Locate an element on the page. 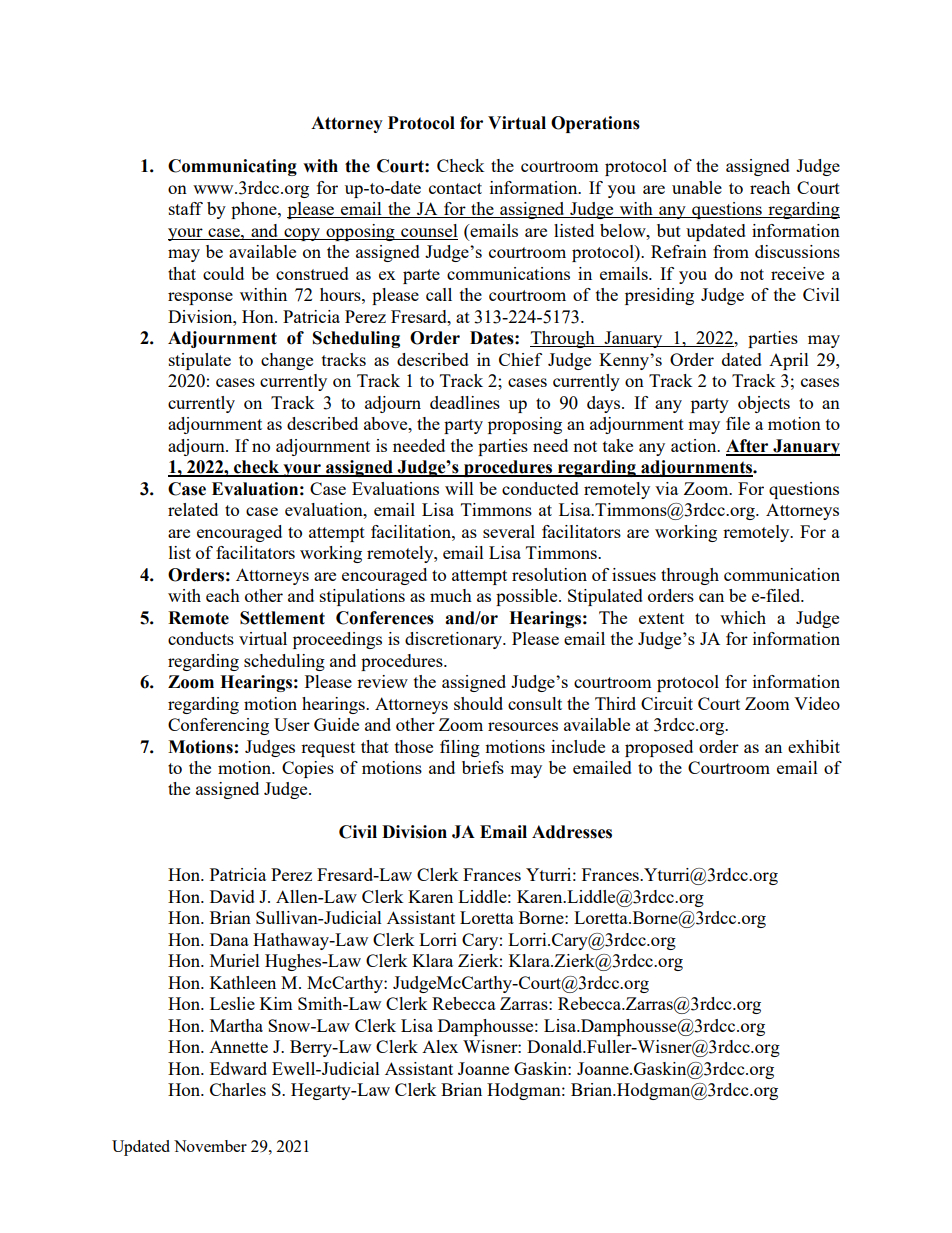 The image size is (952, 1233). unable is located at coordinates (697, 187).
